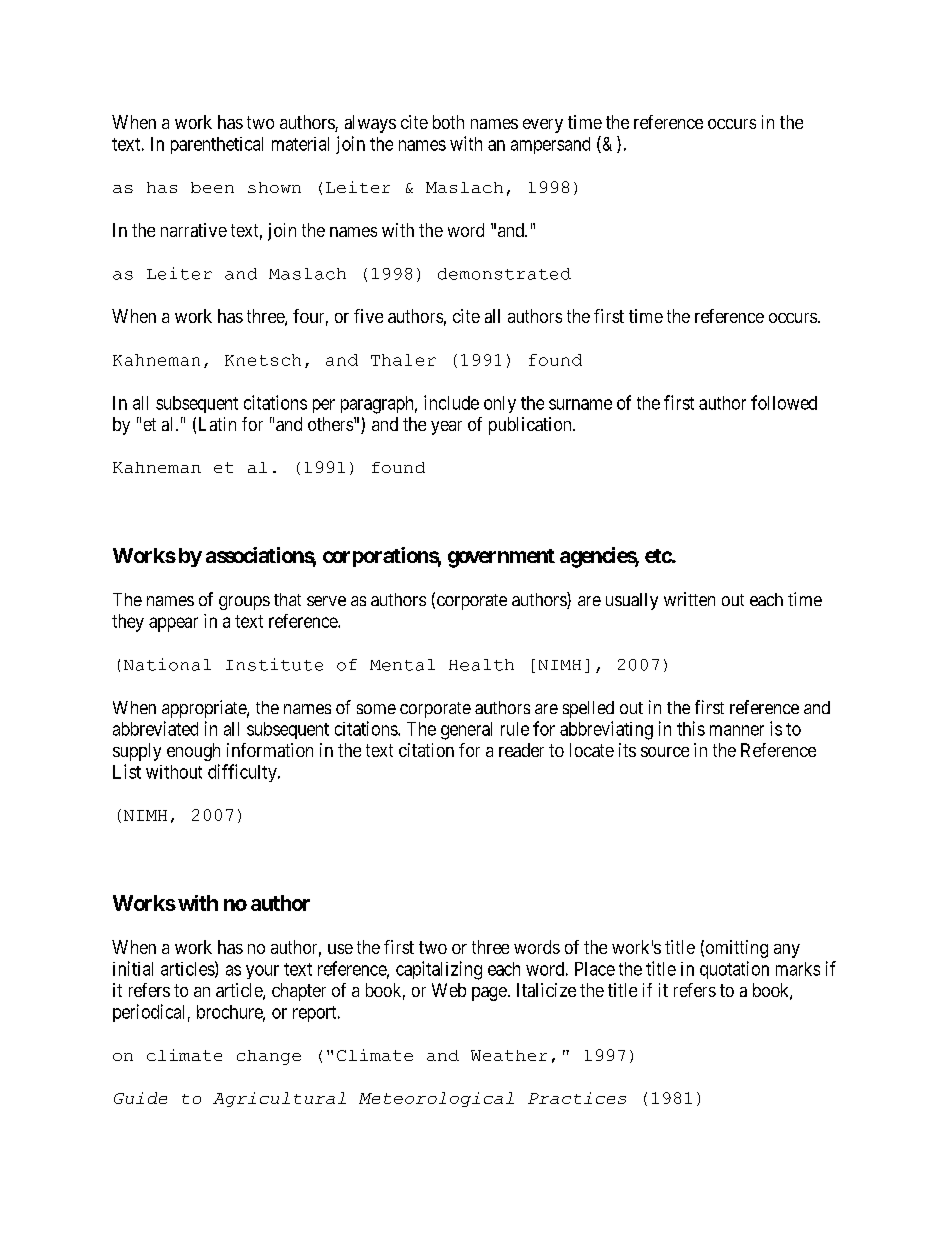 The image size is (952, 1233). Describe the element at coordinates (446, 428) in the image. I see `year` at that location.
